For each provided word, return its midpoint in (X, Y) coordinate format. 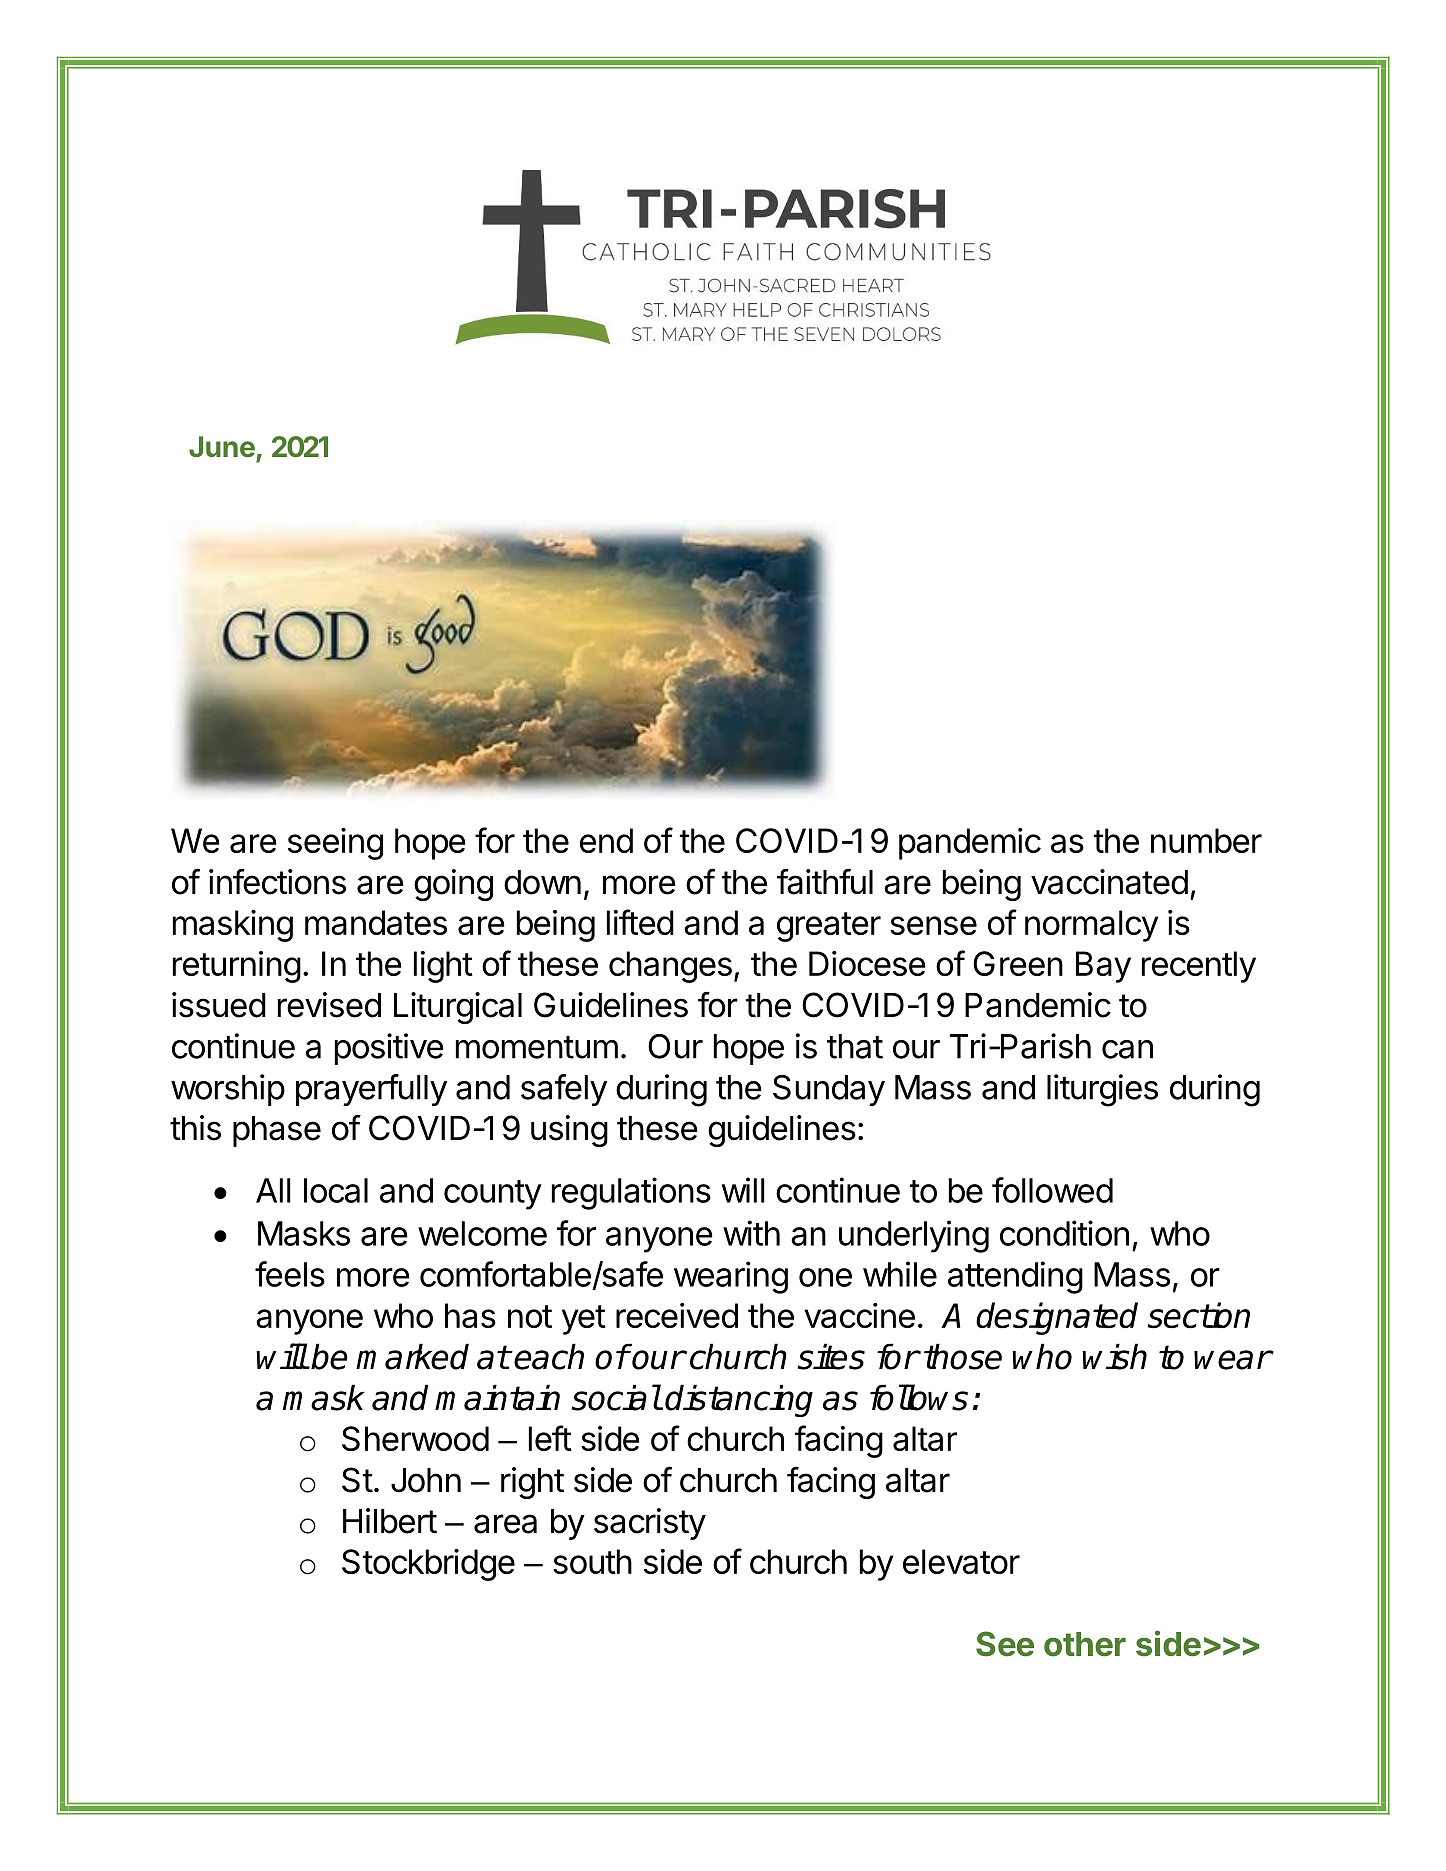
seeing (335, 844)
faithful (825, 881)
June (222, 446)
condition (1064, 1233)
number (1206, 840)
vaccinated (1109, 882)
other (1085, 1644)
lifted (640, 922)
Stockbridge (428, 1565)
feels (290, 1274)
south (592, 1561)
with (751, 1233)
